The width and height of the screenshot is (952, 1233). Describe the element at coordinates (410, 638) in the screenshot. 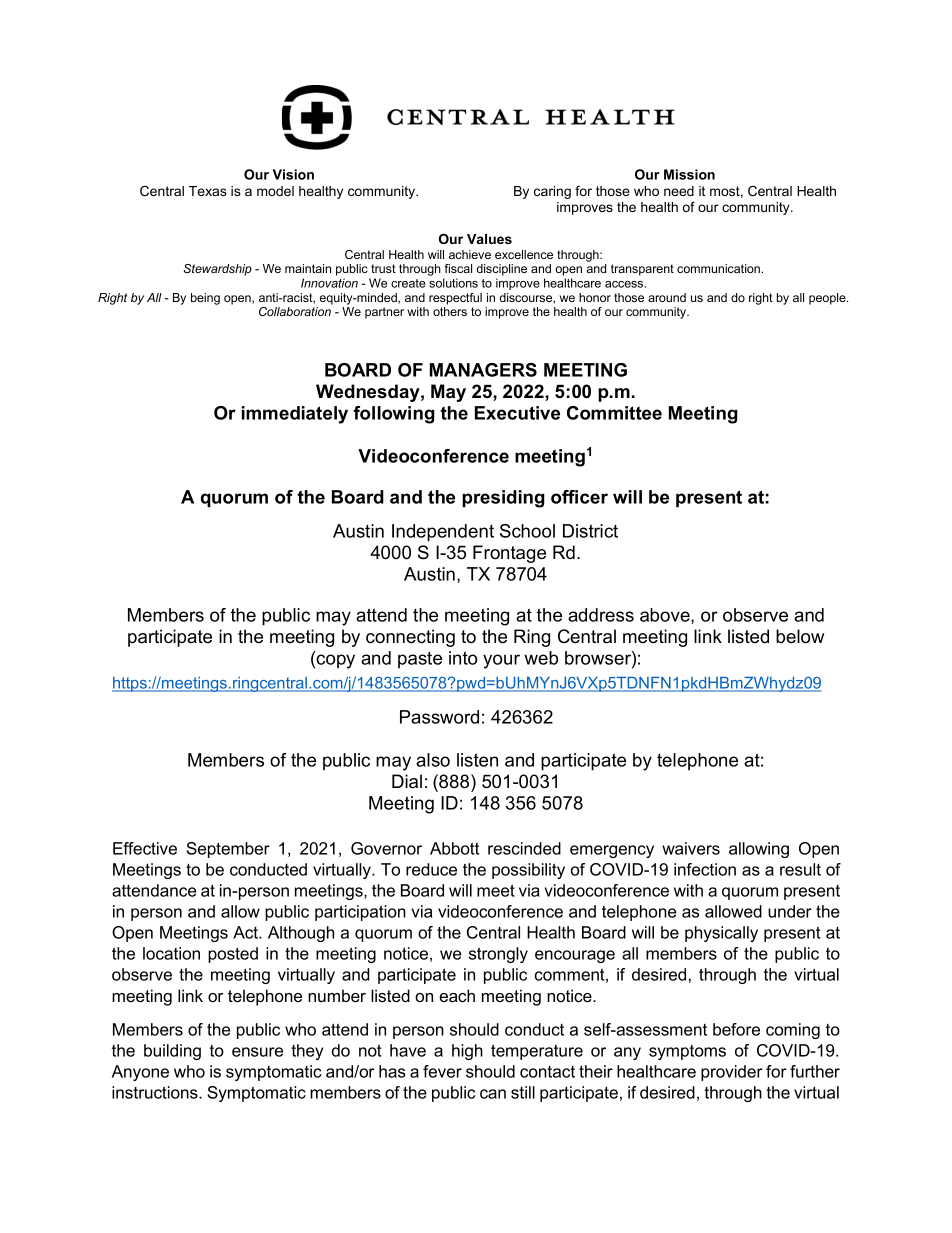

I see `connecting` at that location.
